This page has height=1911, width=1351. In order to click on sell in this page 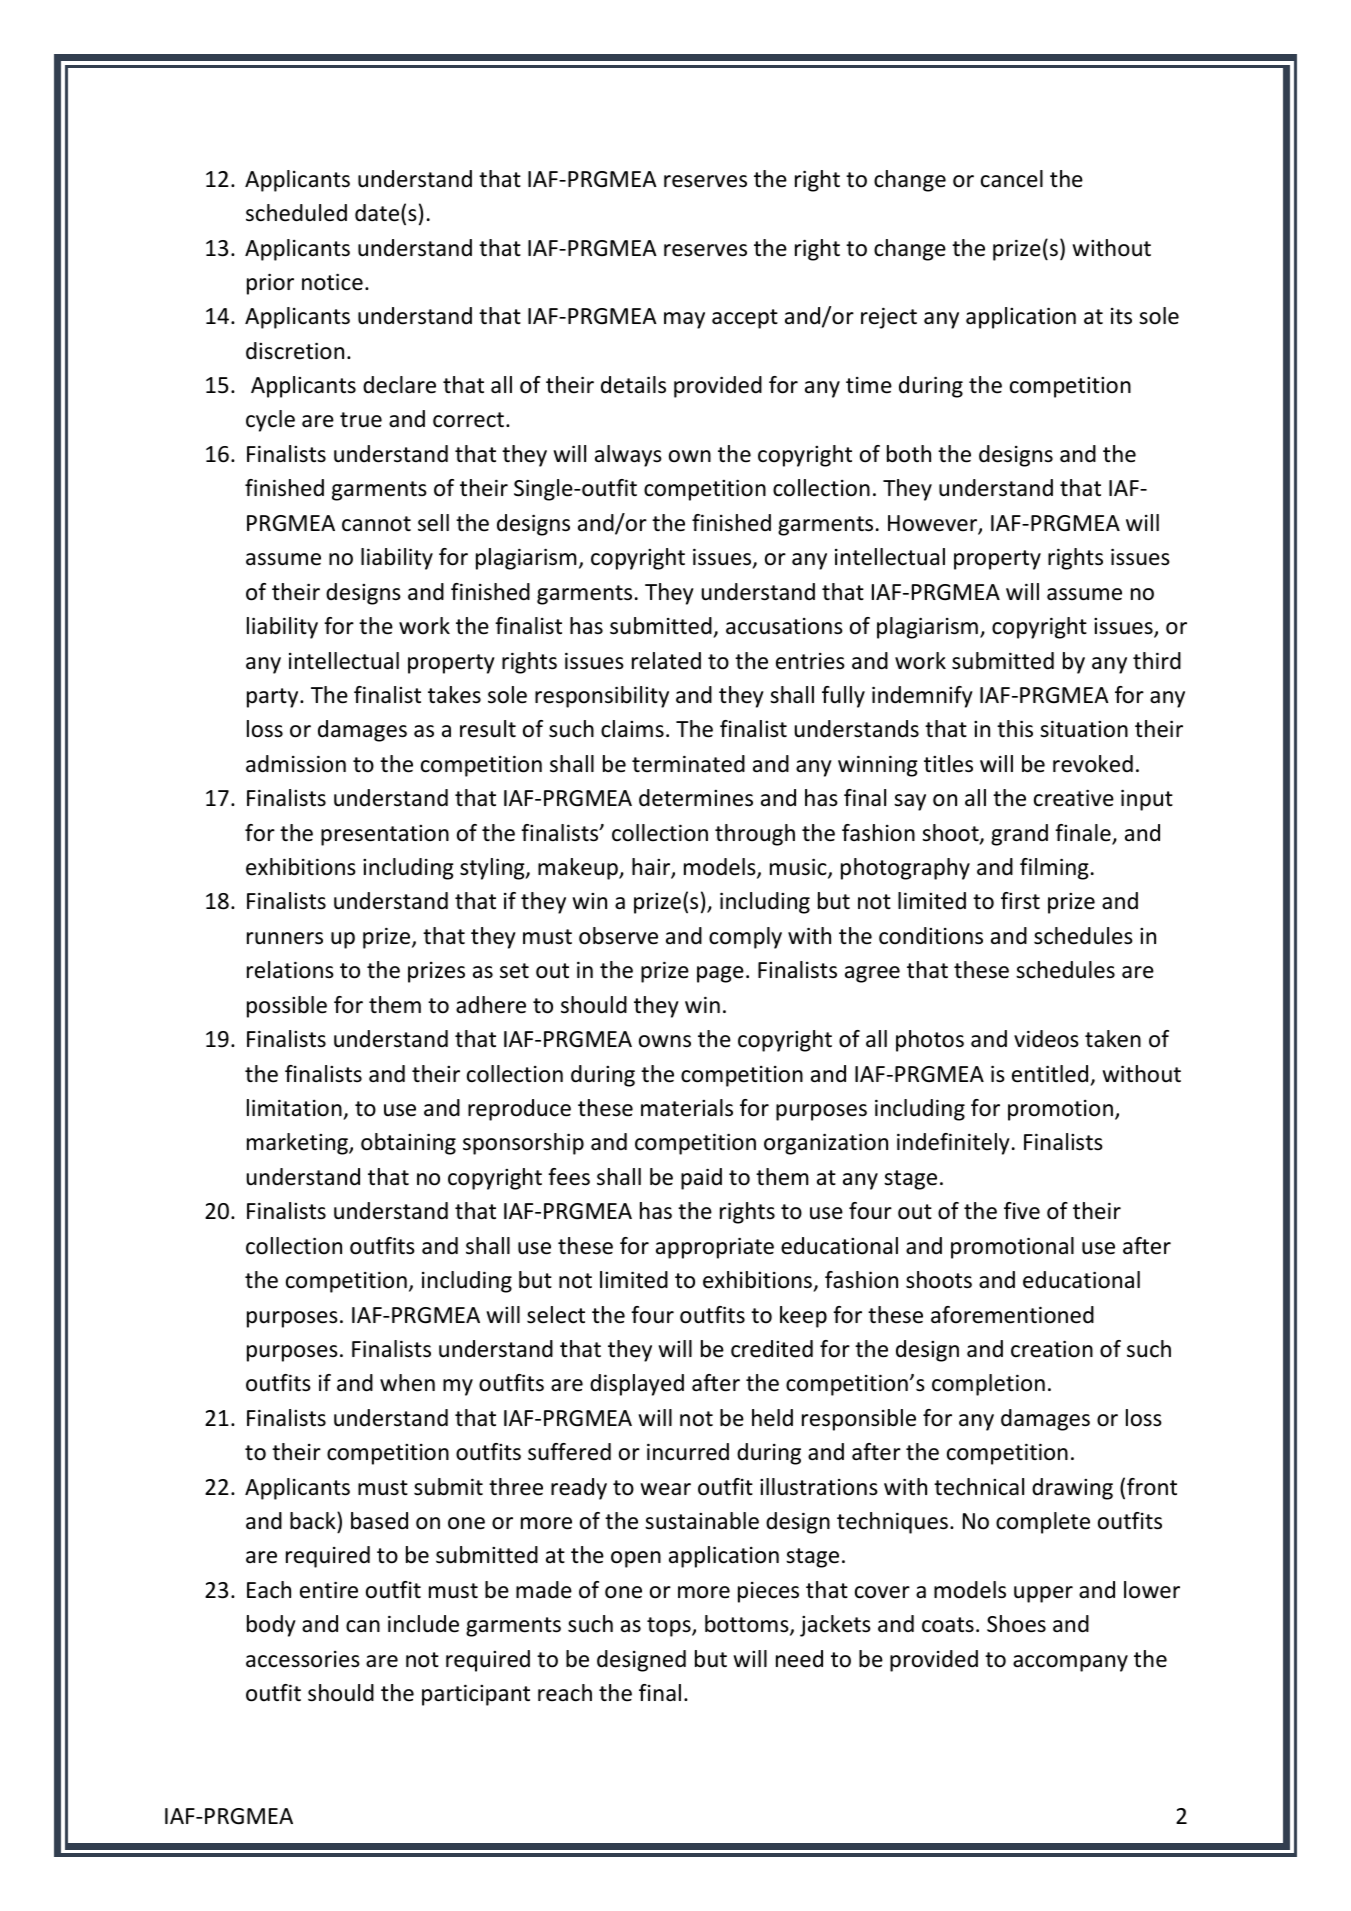, I will do `click(433, 523)`.
